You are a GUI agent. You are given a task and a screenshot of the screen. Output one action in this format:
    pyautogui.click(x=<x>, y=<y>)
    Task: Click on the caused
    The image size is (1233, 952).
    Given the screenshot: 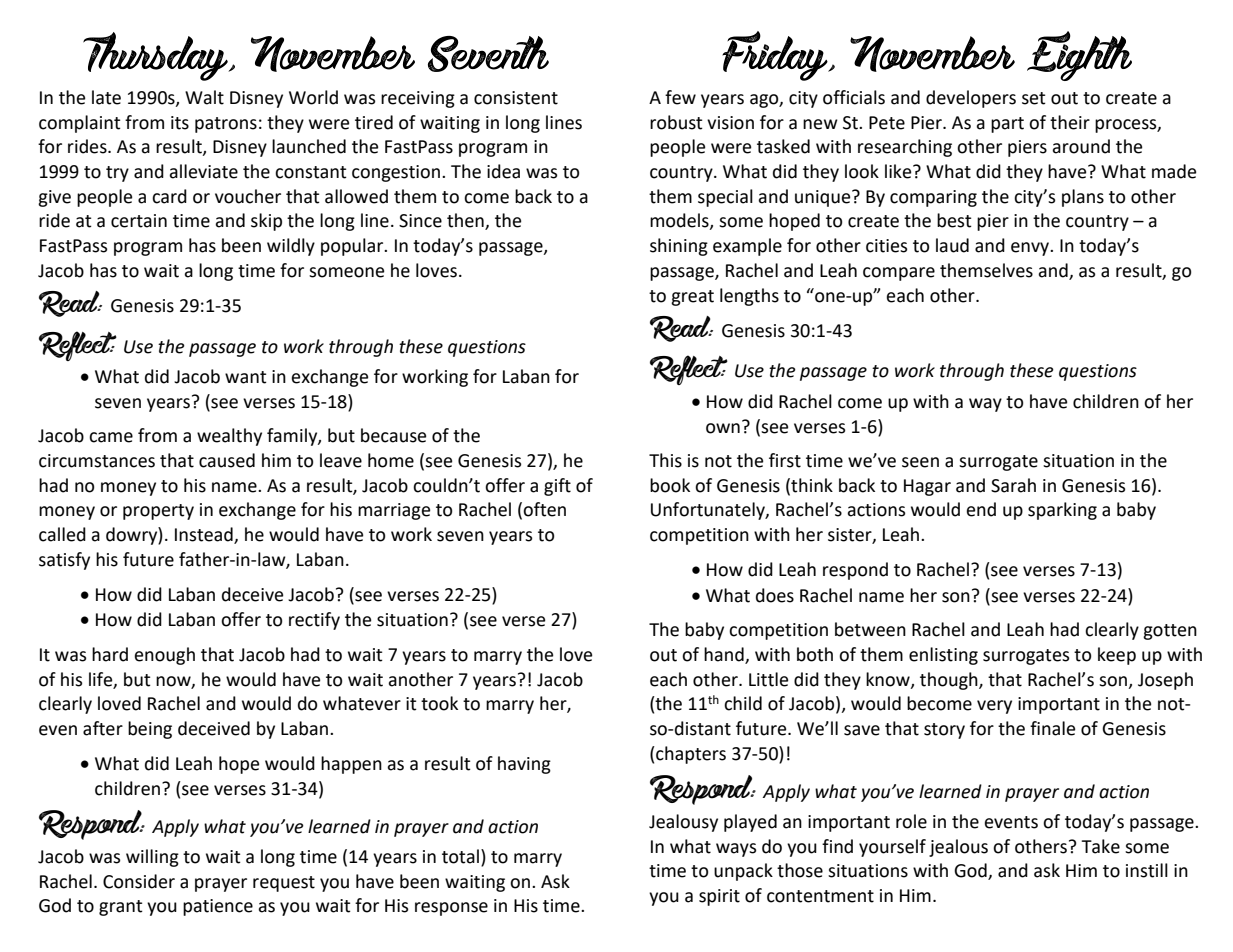 What is the action you would take?
    pyautogui.click(x=227, y=460)
